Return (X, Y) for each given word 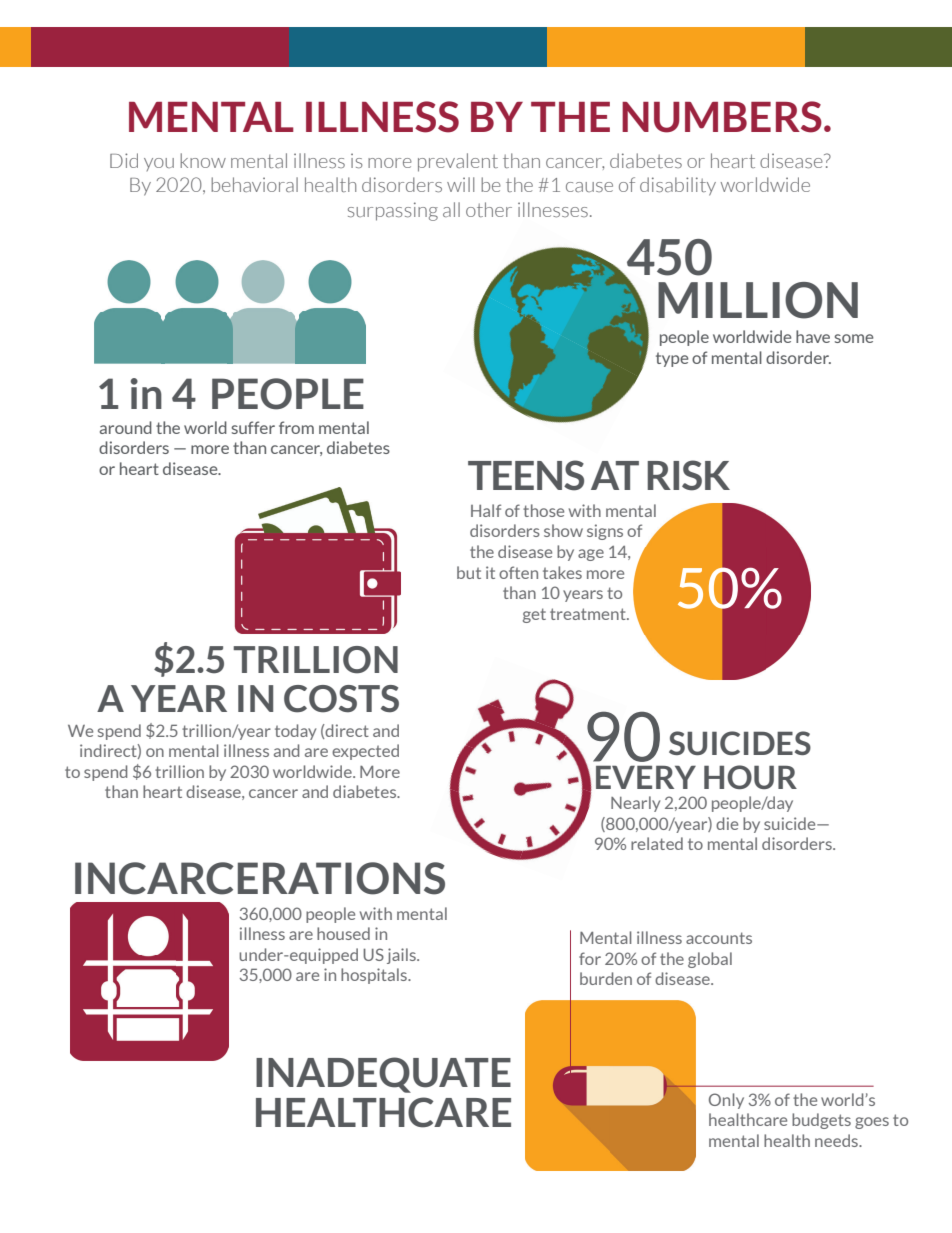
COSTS (341, 699)
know (203, 160)
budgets (821, 1121)
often (518, 572)
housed (343, 933)
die (727, 823)
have (813, 336)
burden (606, 978)
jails (402, 956)
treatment (589, 614)
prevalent (458, 162)
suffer (253, 427)
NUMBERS (722, 117)
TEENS (526, 475)
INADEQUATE (383, 1075)
